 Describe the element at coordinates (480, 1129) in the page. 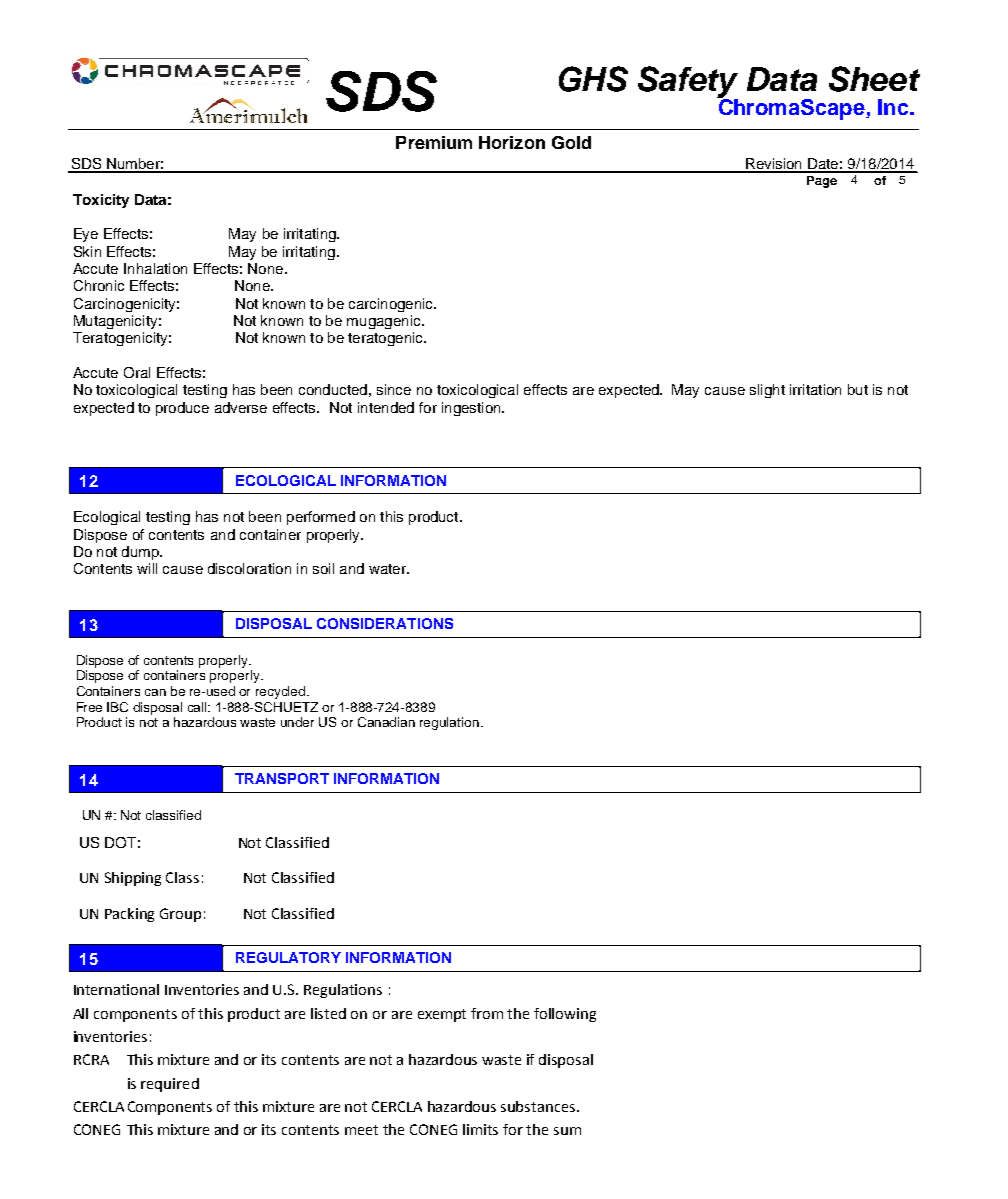

I see `limits` at that location.
